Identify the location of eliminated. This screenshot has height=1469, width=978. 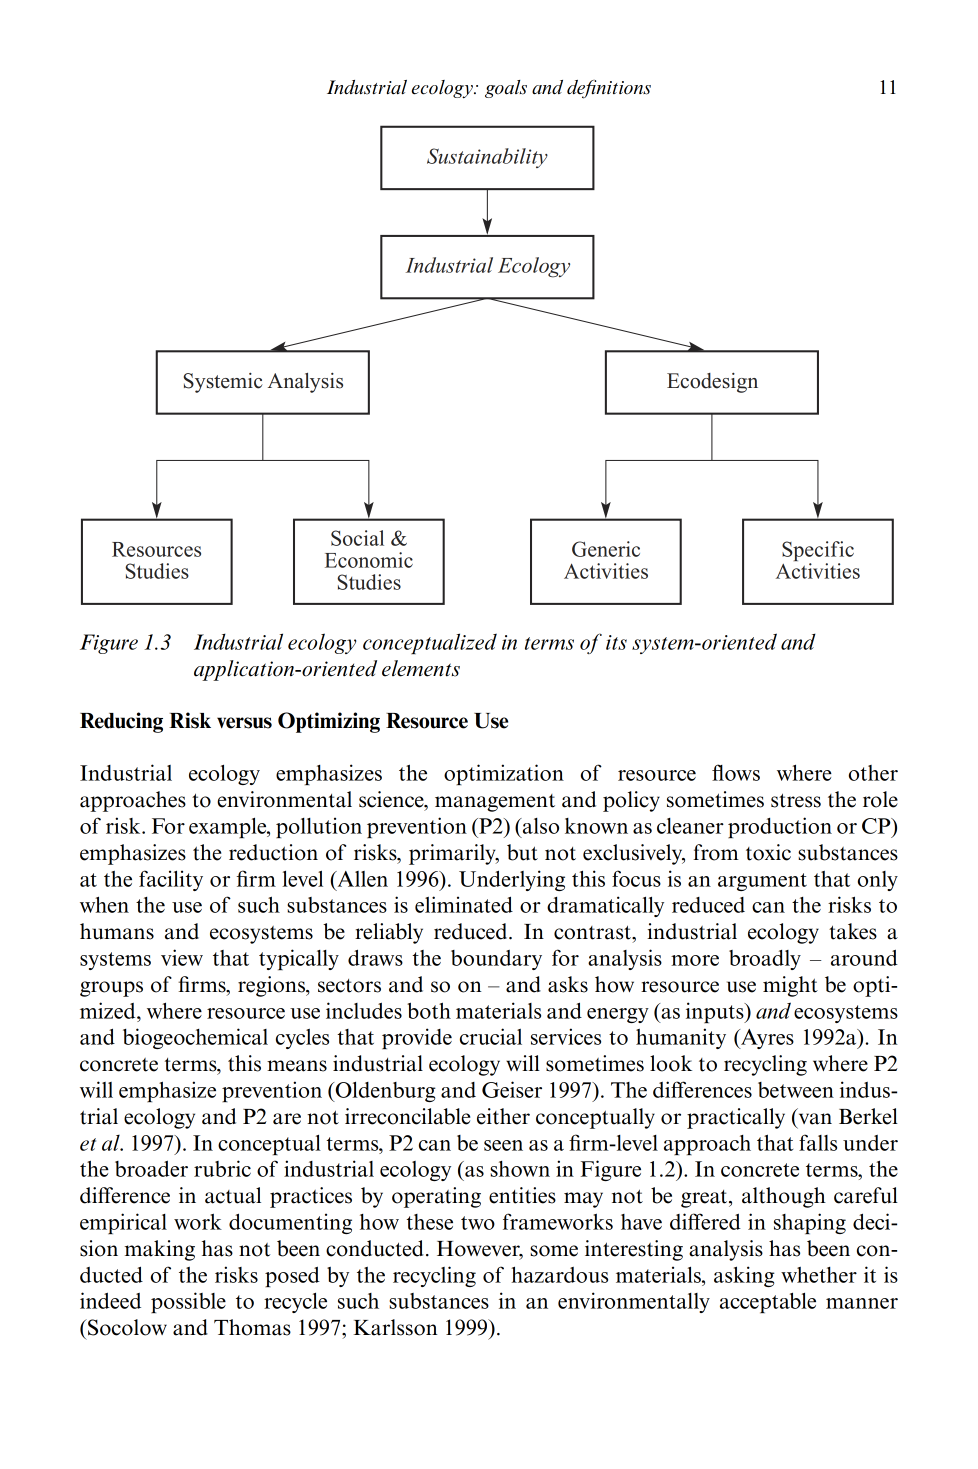
(464, 904).
